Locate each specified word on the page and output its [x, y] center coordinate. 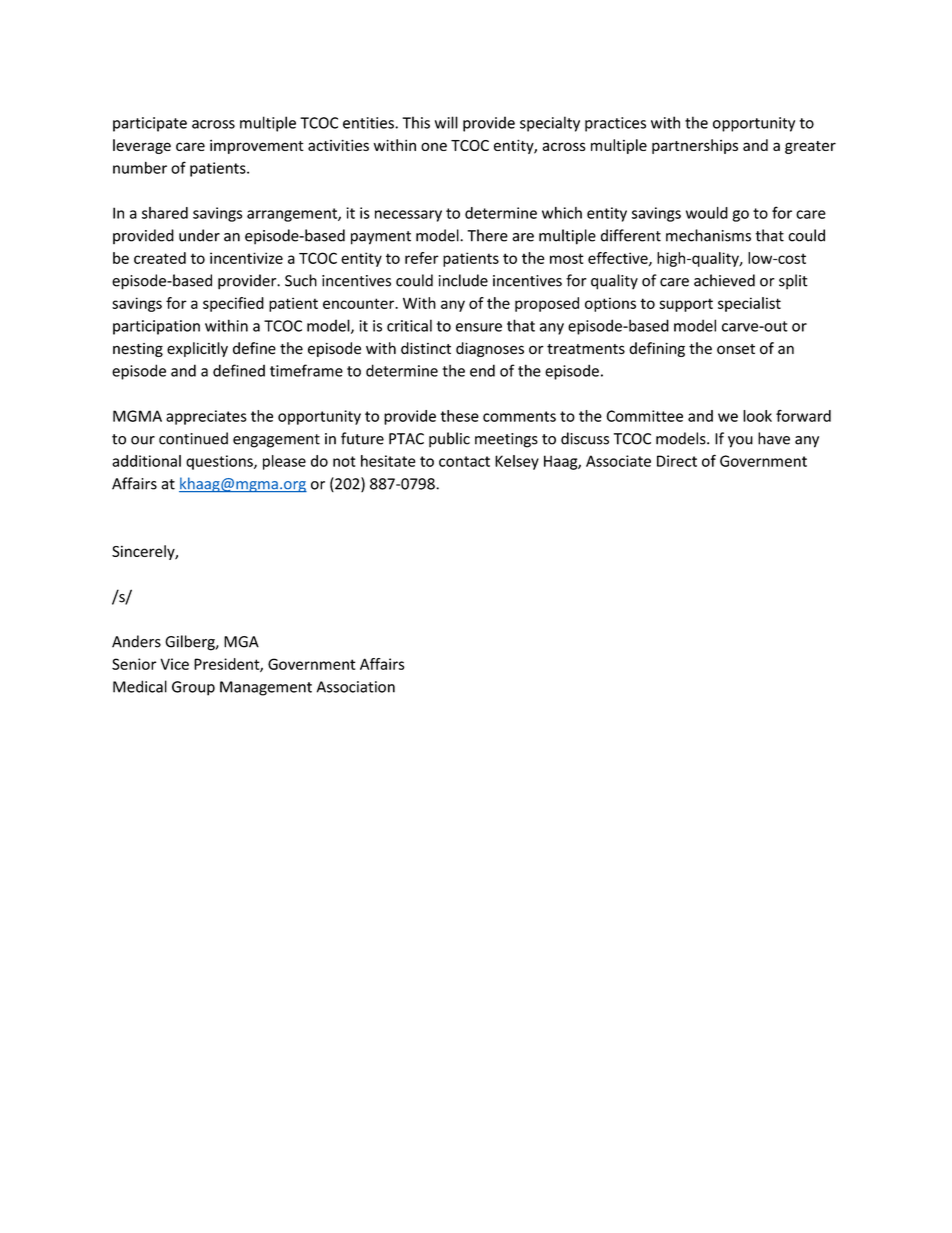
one [434, 146]
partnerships [695, 146]
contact [464, 461]
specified [233, 304]
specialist [749, 304]
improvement [257, 146]
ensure [479, 327]
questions [220, 462]
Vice [174, 664]
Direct [677, 461]
